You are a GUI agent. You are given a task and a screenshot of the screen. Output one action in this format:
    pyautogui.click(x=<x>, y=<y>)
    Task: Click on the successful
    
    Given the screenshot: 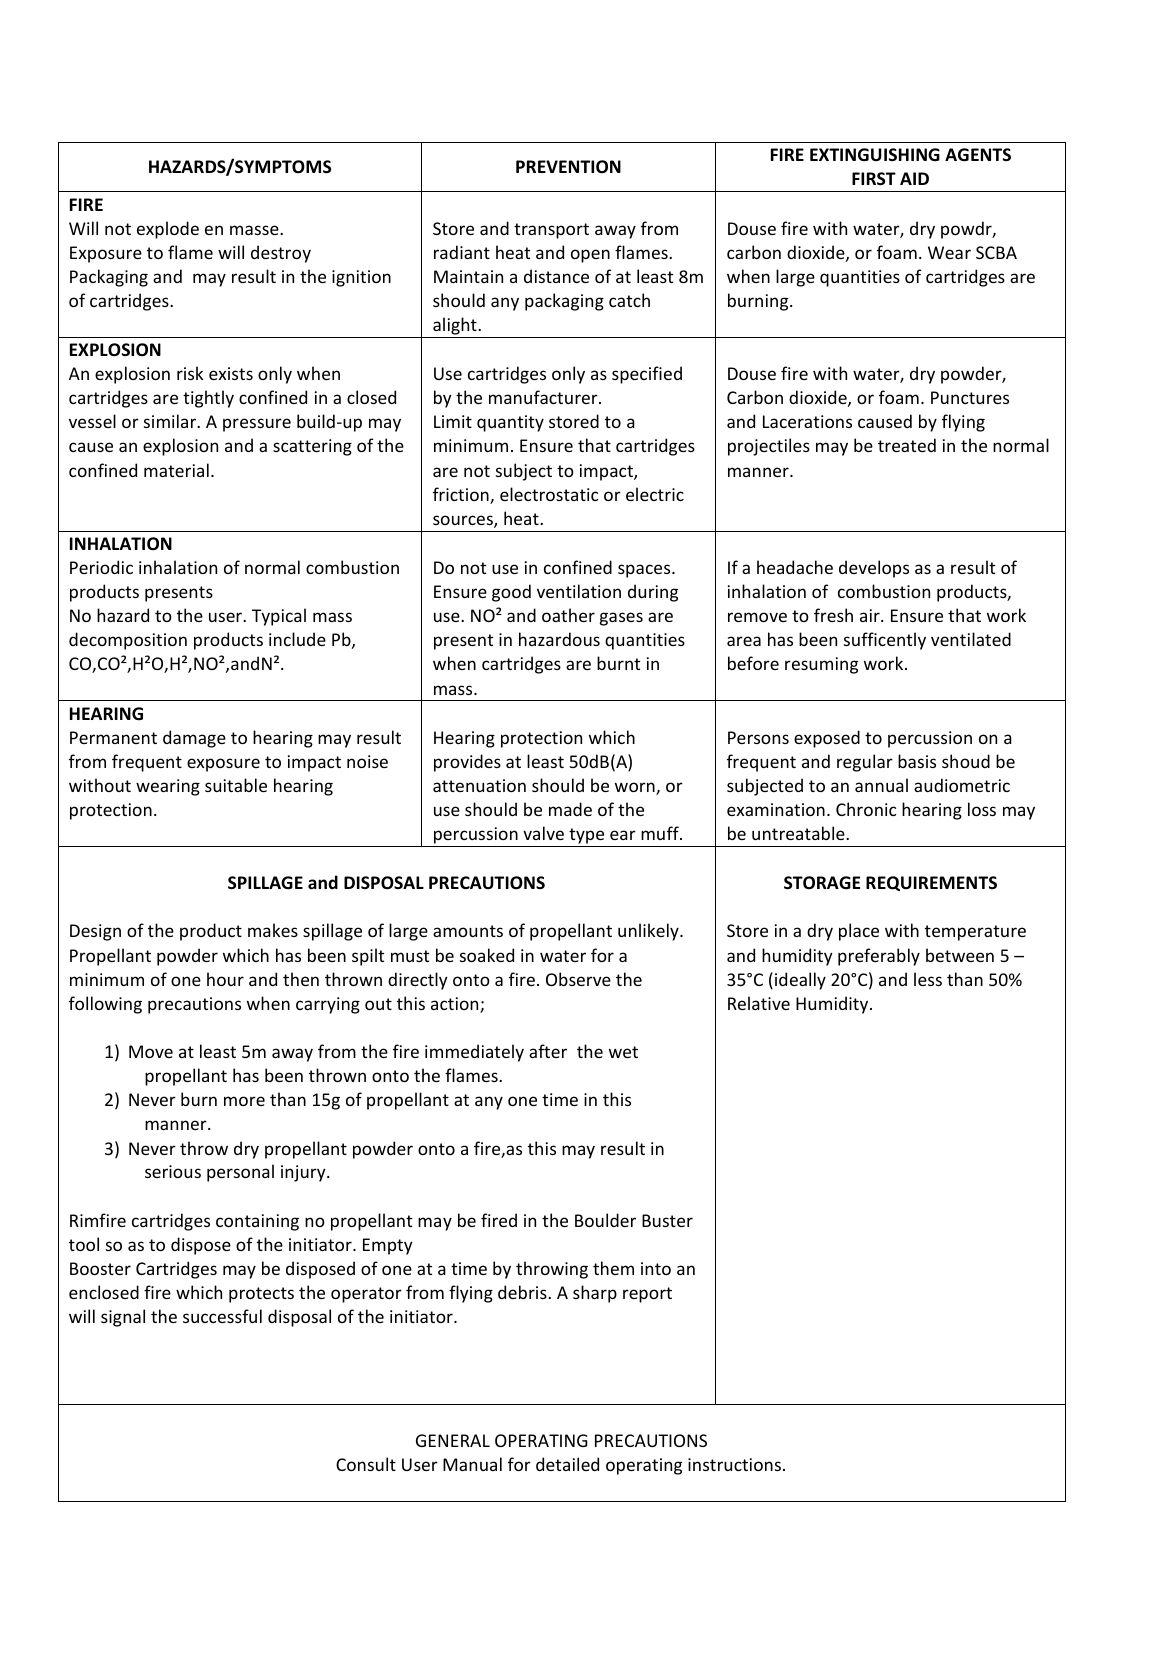 What is the action you would take?
    pyautogui.click(x=222, y=1316)
